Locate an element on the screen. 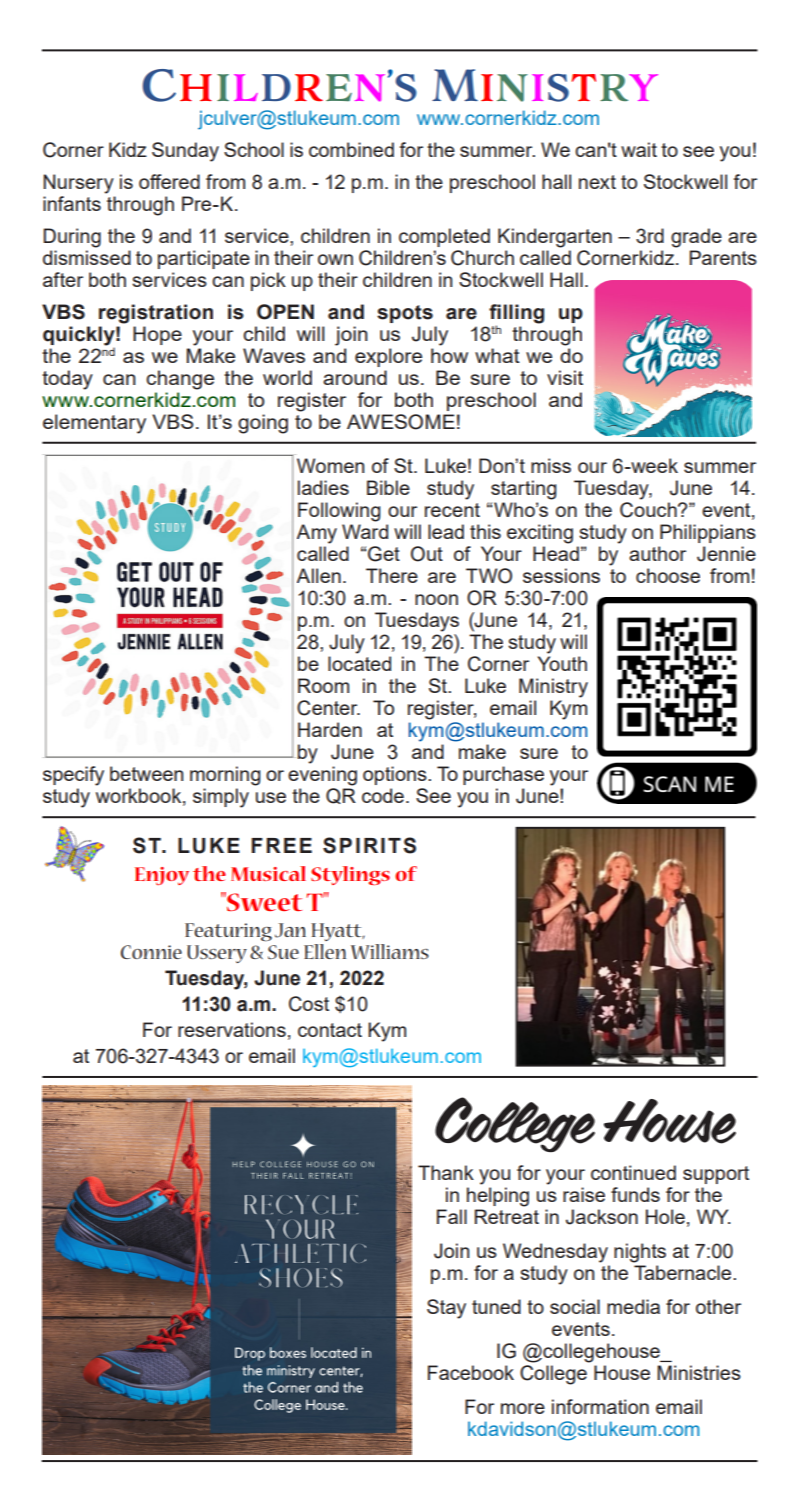 This screenshot has height=1512, width=792. combined is located at coordinates (351, 149).
